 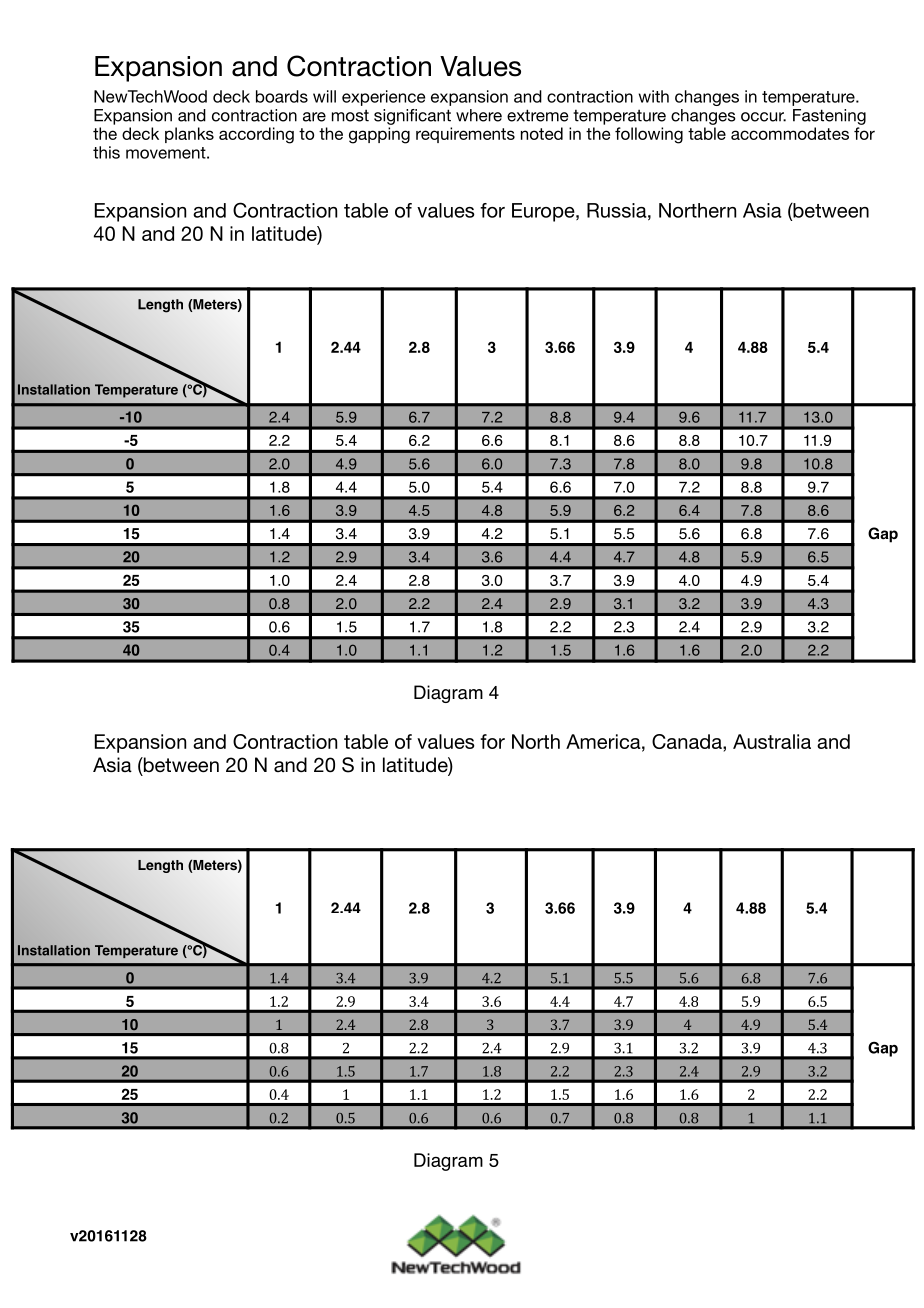 What do you see at coordinates (479, 115) in the screenshot?
I see `where` at bounding box center [479, 115].
